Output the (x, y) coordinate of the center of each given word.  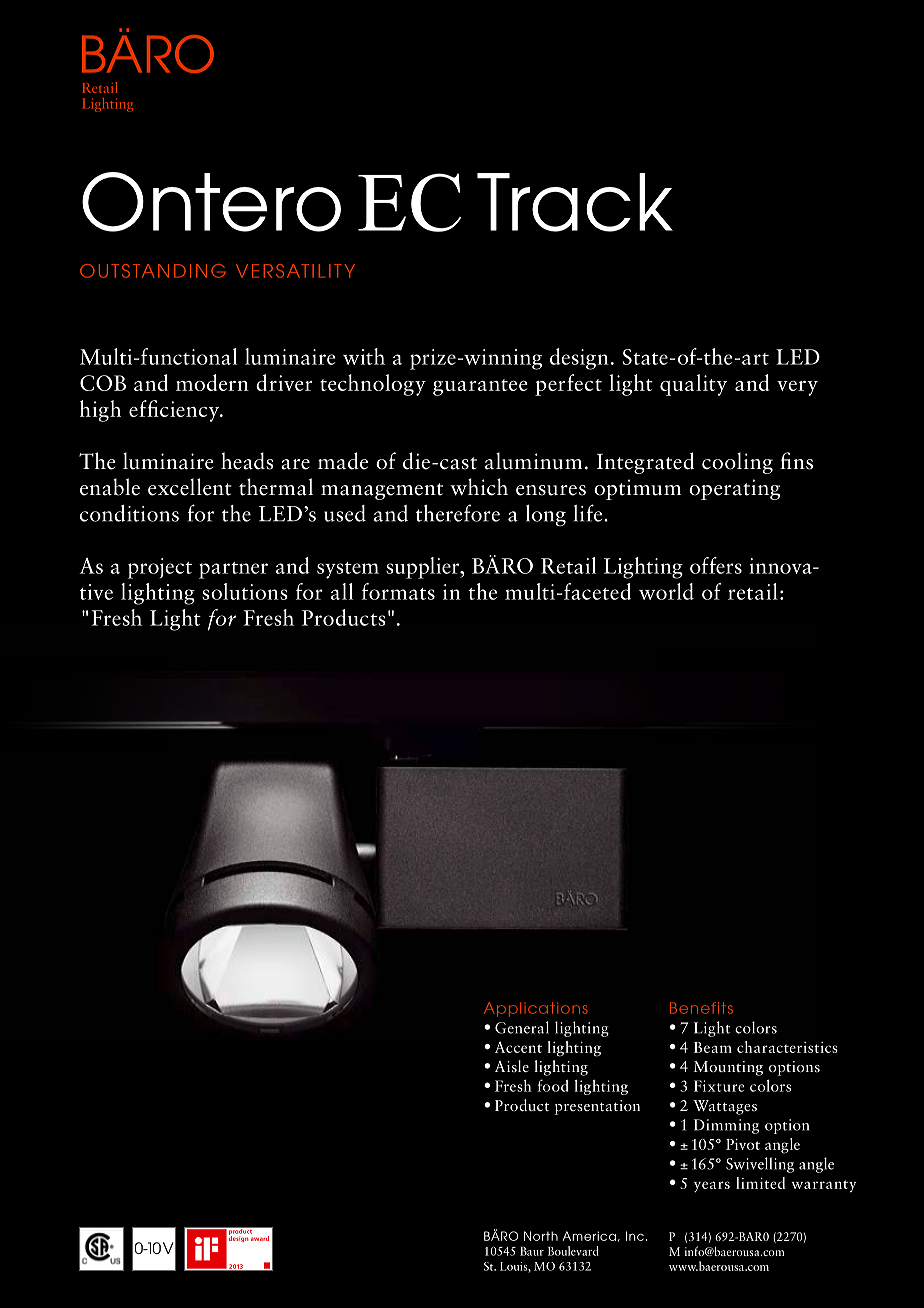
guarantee (480, 387)
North (541, 1236)
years (712, 1186)
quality (693, 385)
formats (398, 591)
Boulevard (573, 1251)
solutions (245, 591)
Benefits (701, 1008)
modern (212, 382)
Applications (536, 1009)
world (666, 591)
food (552, 1085)
